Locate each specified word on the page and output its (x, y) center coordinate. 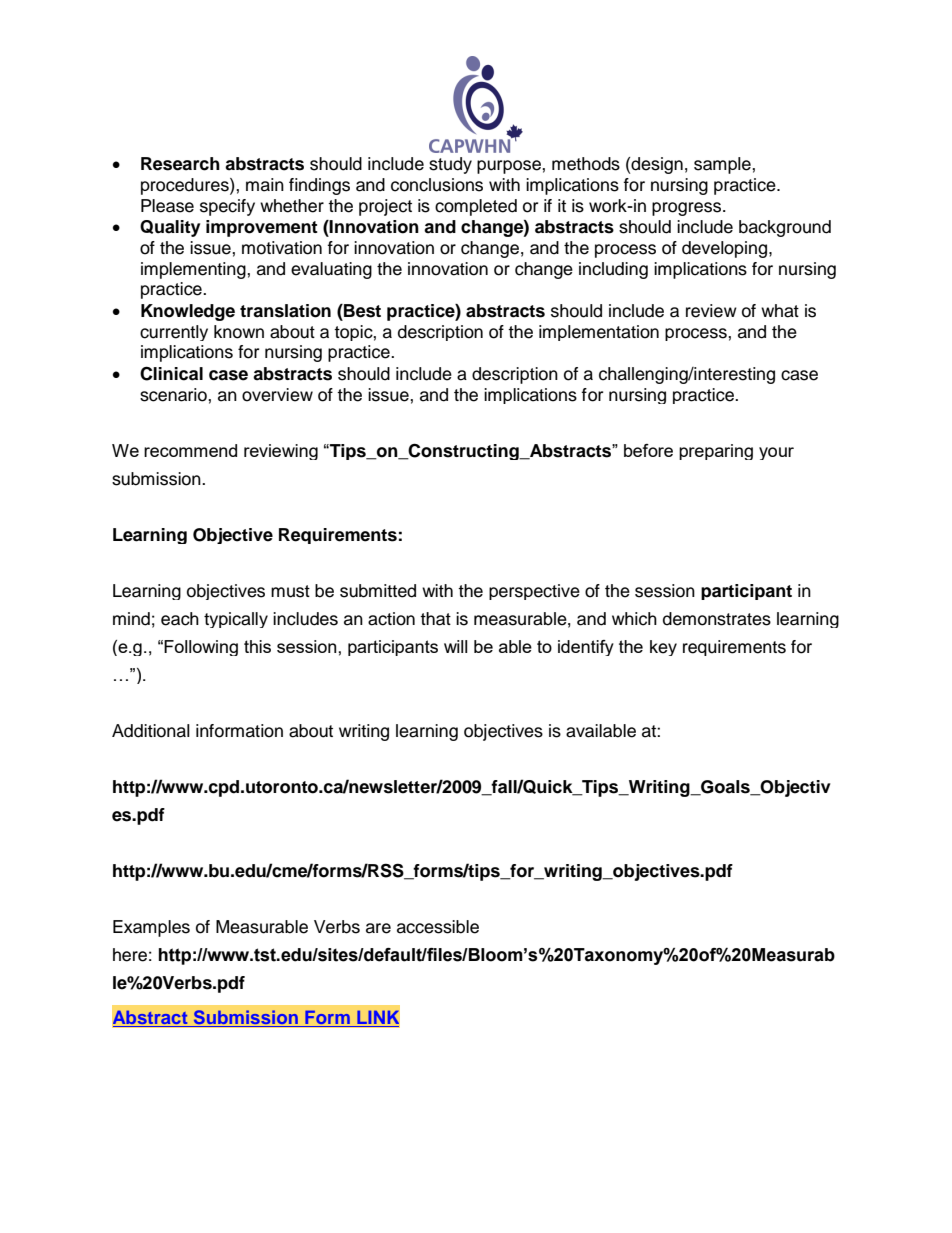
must (290, 591)
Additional (151, 731)
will (455, 646)
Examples (151, 928)
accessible (438, 927)
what (780, 311)
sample (723, 165)
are (378, 928)
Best (361, 311)
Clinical (171, 373)
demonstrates (717, 619)
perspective (534, 592)
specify (227, 207)
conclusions (437, 185)
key (663, 648)
